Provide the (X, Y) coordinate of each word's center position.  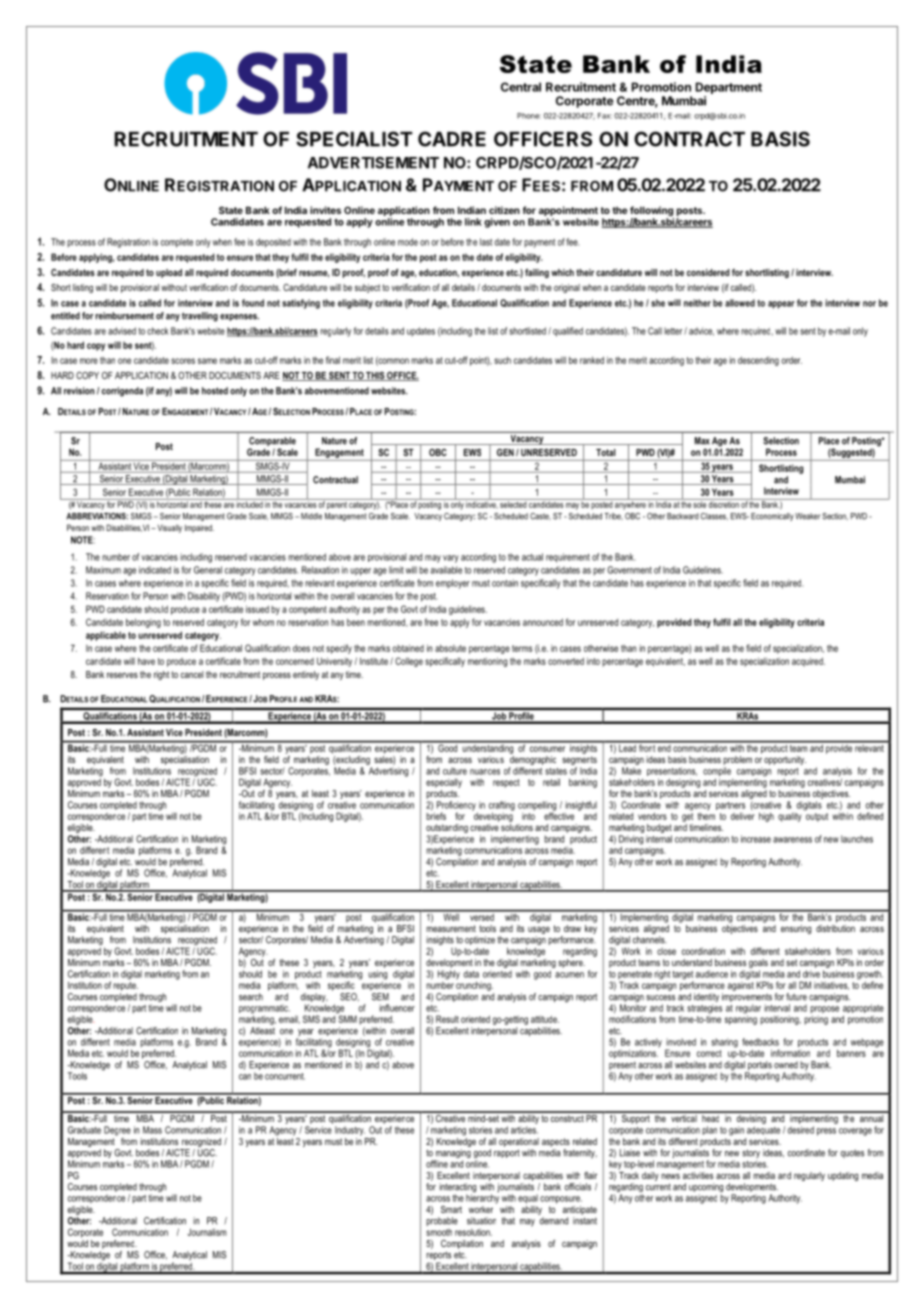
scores (183, 361)
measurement (451, 928)
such (502, 360)
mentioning (487, 662)
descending (758, 361)
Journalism (207, 1232)
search (251, 997)
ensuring (796, 929)
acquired (808, 662)
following (652, 212)
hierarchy (482, 1198)
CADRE (452, 139)
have (146, 661)
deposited (273, 243)
